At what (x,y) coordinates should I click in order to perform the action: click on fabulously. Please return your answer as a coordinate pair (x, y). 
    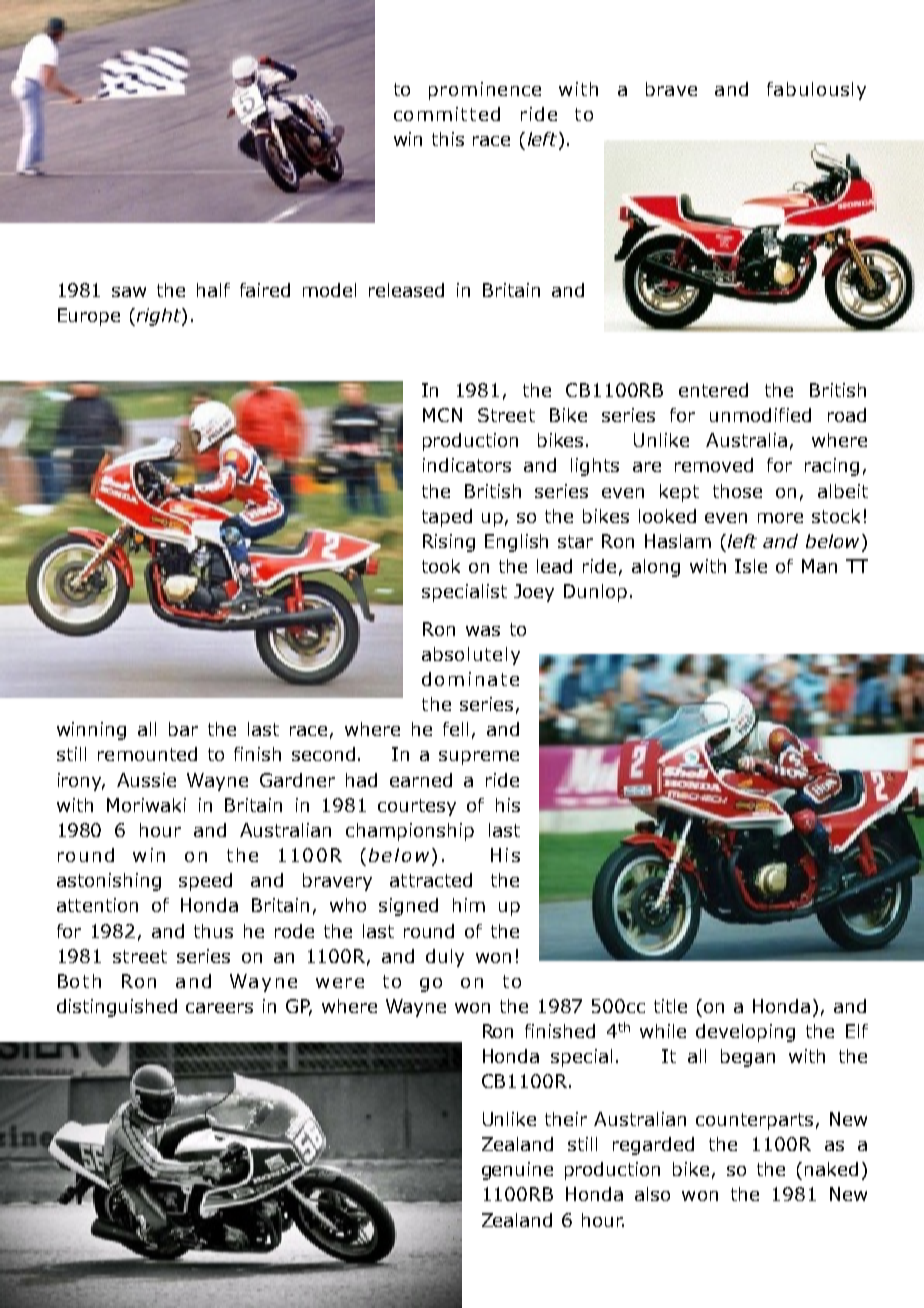
    Looking at the image, I should click on (816, 91).
